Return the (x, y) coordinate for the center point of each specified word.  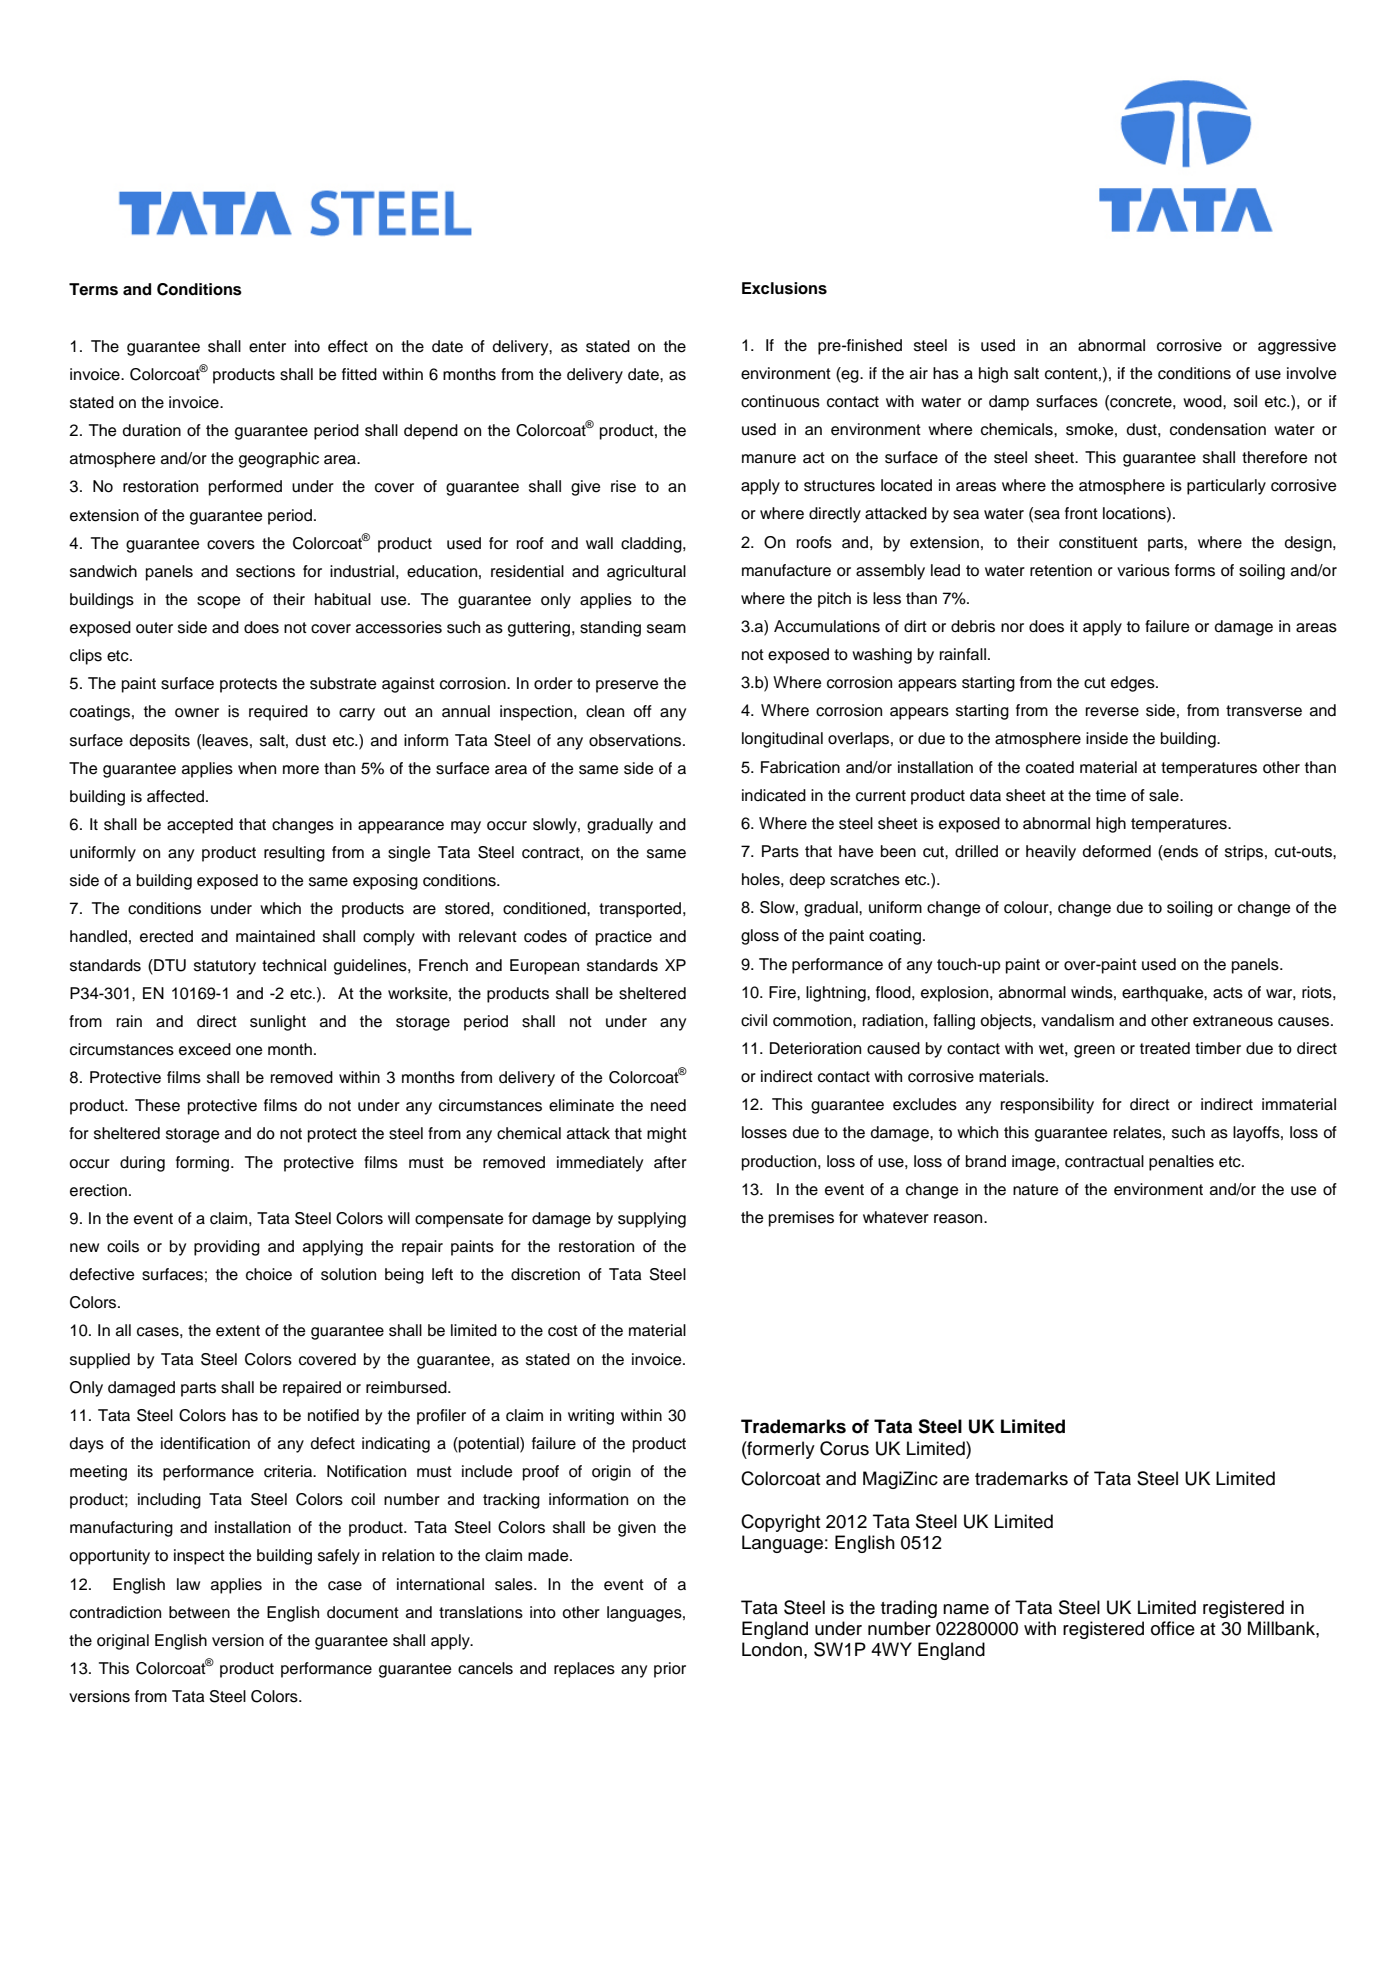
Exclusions (784, 288)
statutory (225, 967)
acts (1228, 993)
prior (670, 1670)
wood (1203, 401)
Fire (783, 992)
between (199, 1612)
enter (267, 347)
